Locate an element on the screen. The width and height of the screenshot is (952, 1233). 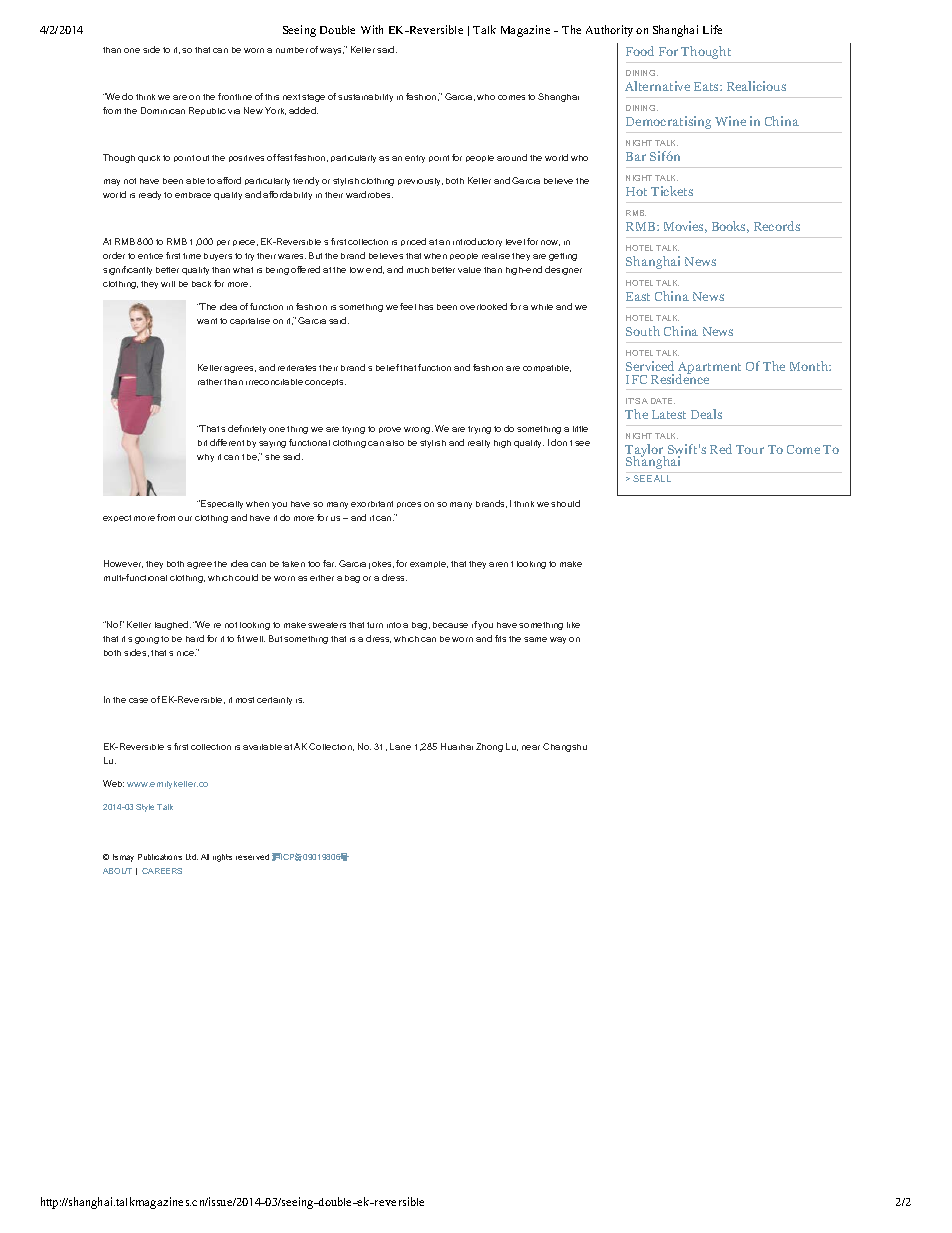
near is located at coordinates (531, 747).
